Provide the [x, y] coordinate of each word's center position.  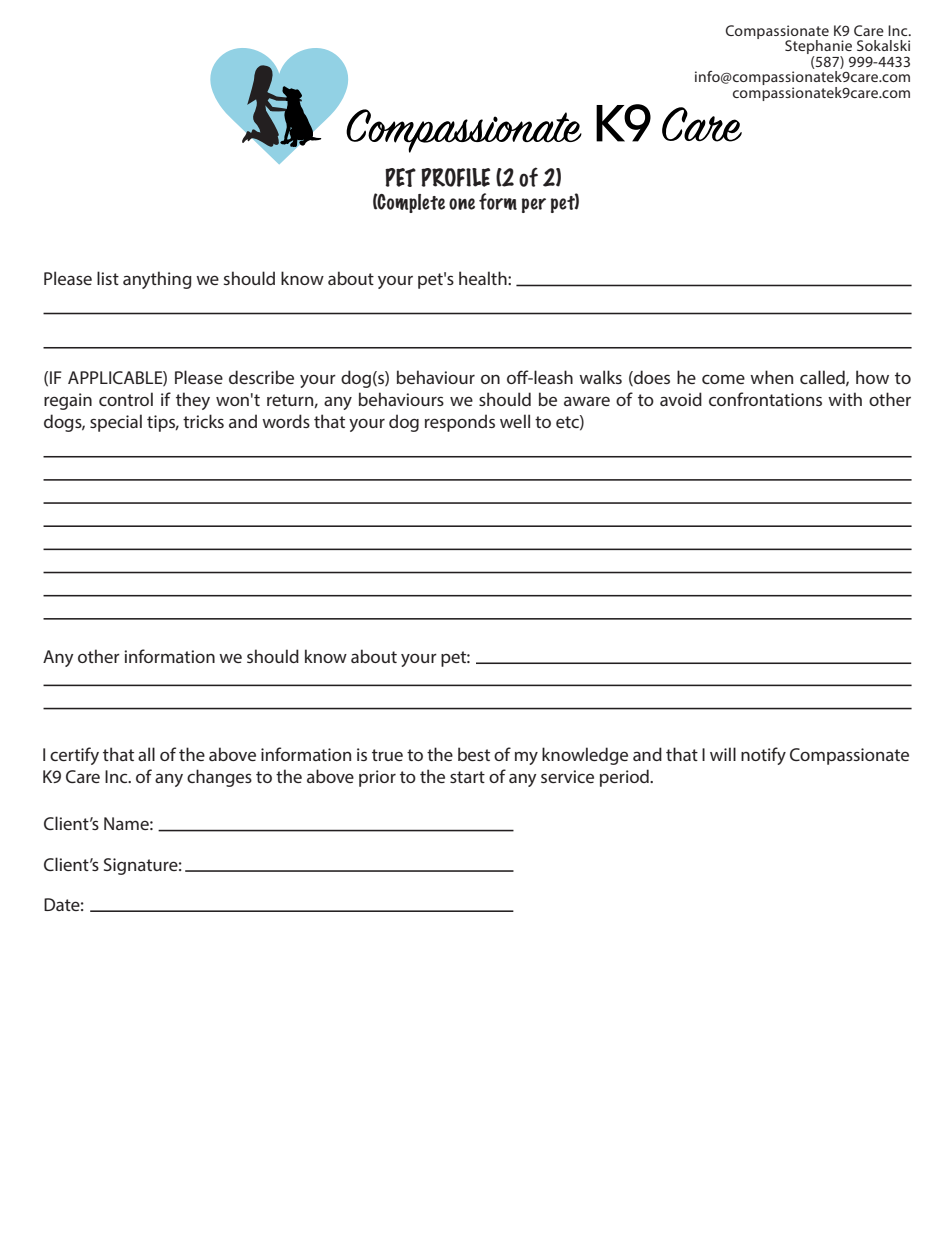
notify [763, 756]
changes [219, 778]
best [474, 754]
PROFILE [455, 177]
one [462, 204]
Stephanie [819, 48]
